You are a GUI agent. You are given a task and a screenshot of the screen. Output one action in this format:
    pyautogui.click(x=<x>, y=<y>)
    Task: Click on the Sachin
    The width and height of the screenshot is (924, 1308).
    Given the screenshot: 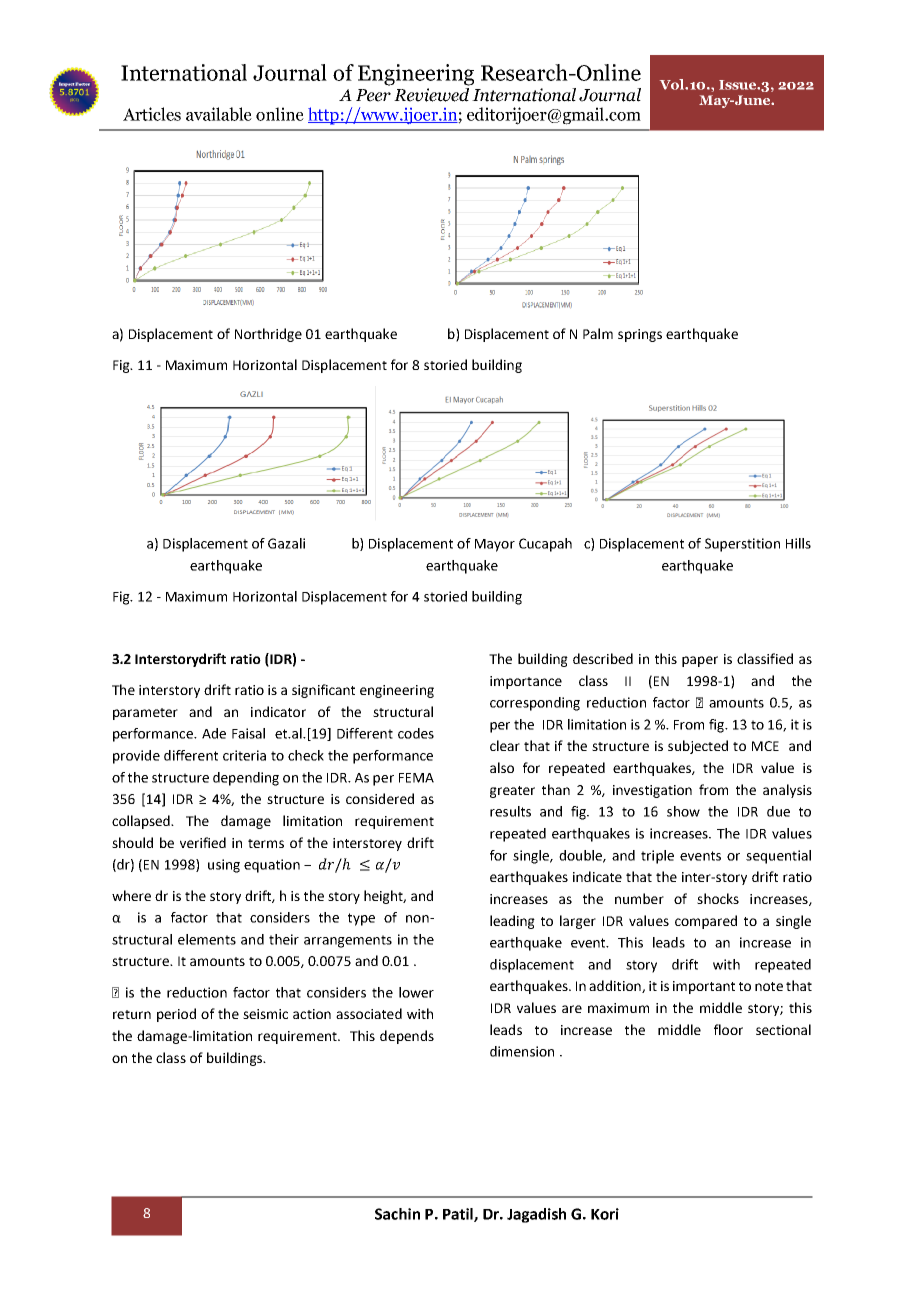 What is the action you would take?
    pyautogui.click(x=397, y=1214)
